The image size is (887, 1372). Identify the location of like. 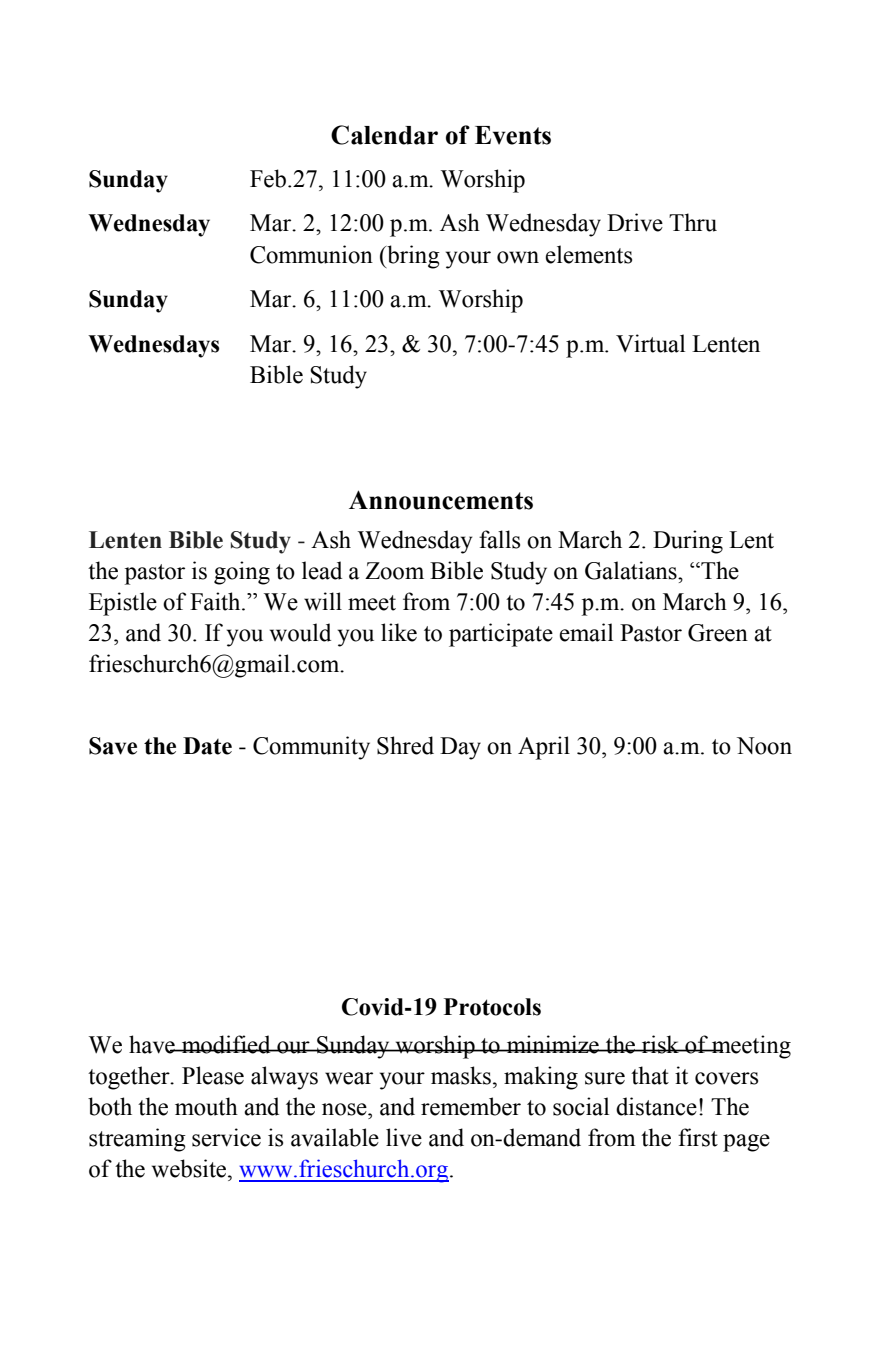
(399, 632).
